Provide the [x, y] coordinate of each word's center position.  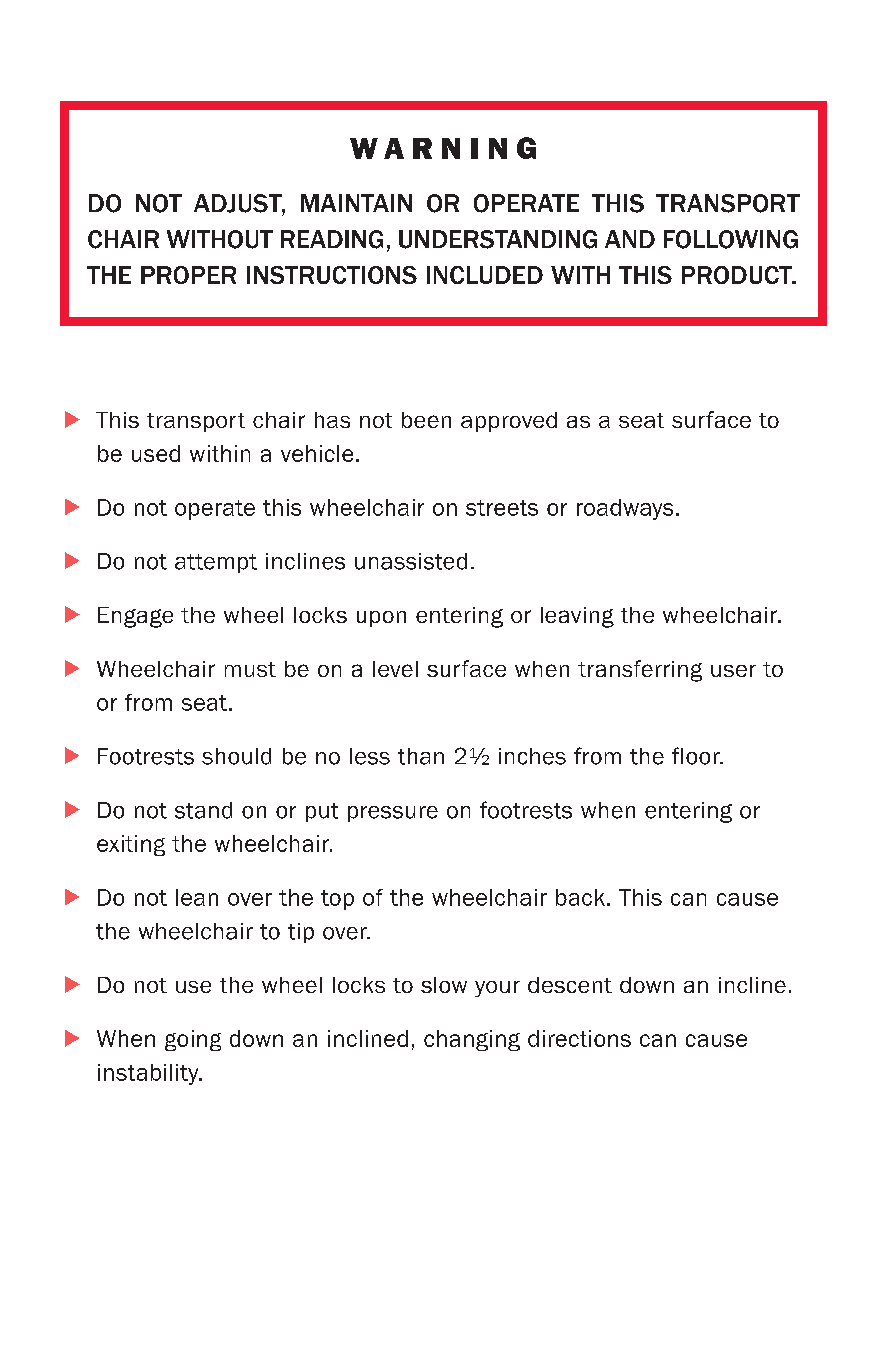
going [193, 1040]
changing [472, 1040]
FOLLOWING [731, 239]
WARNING [443, 148]
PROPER [188, 275]
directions [579, 1038]
